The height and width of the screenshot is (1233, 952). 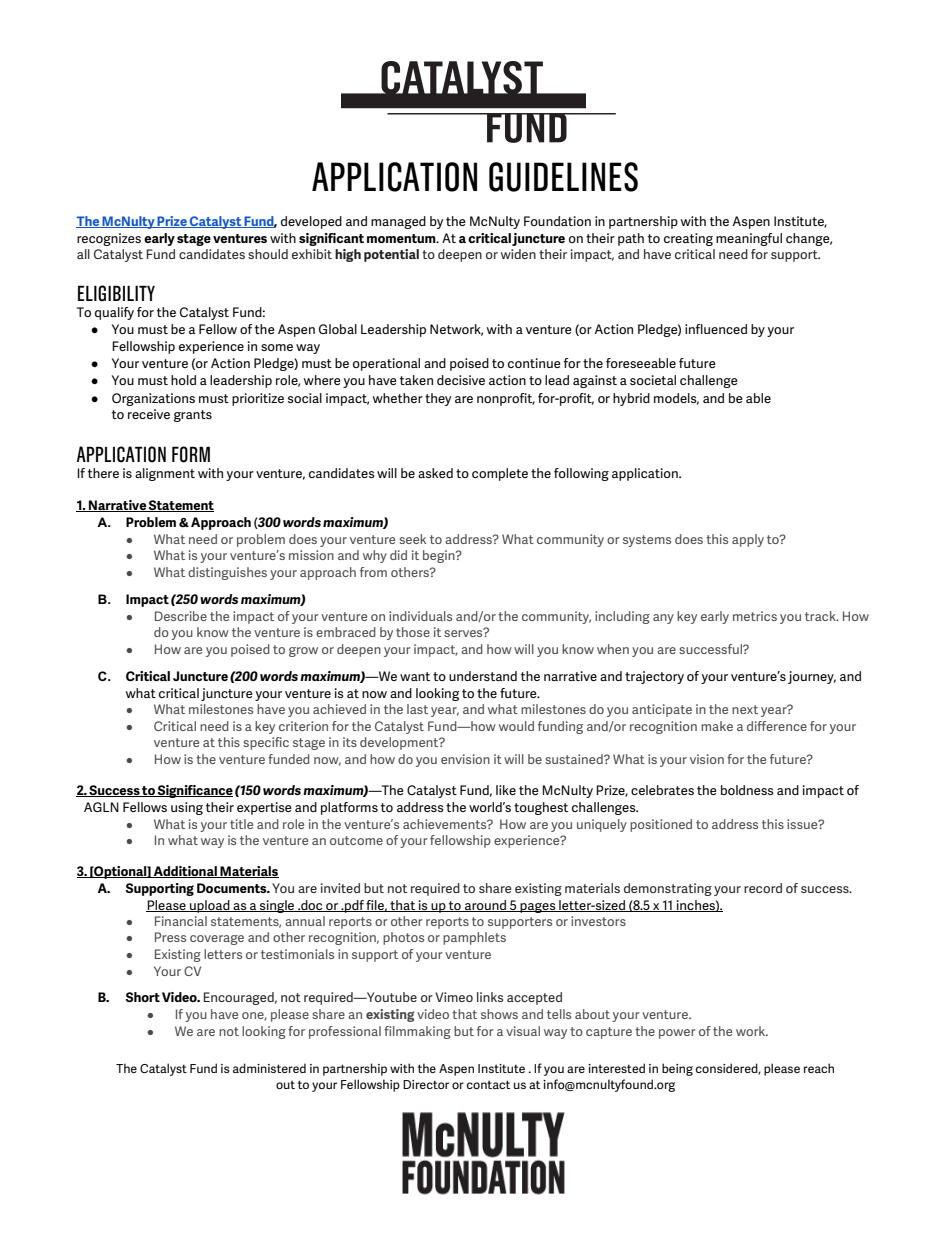 What do you see at coordinates (438, 399) in the screenshot?
I see `they` at bounding box center [438, 399].
